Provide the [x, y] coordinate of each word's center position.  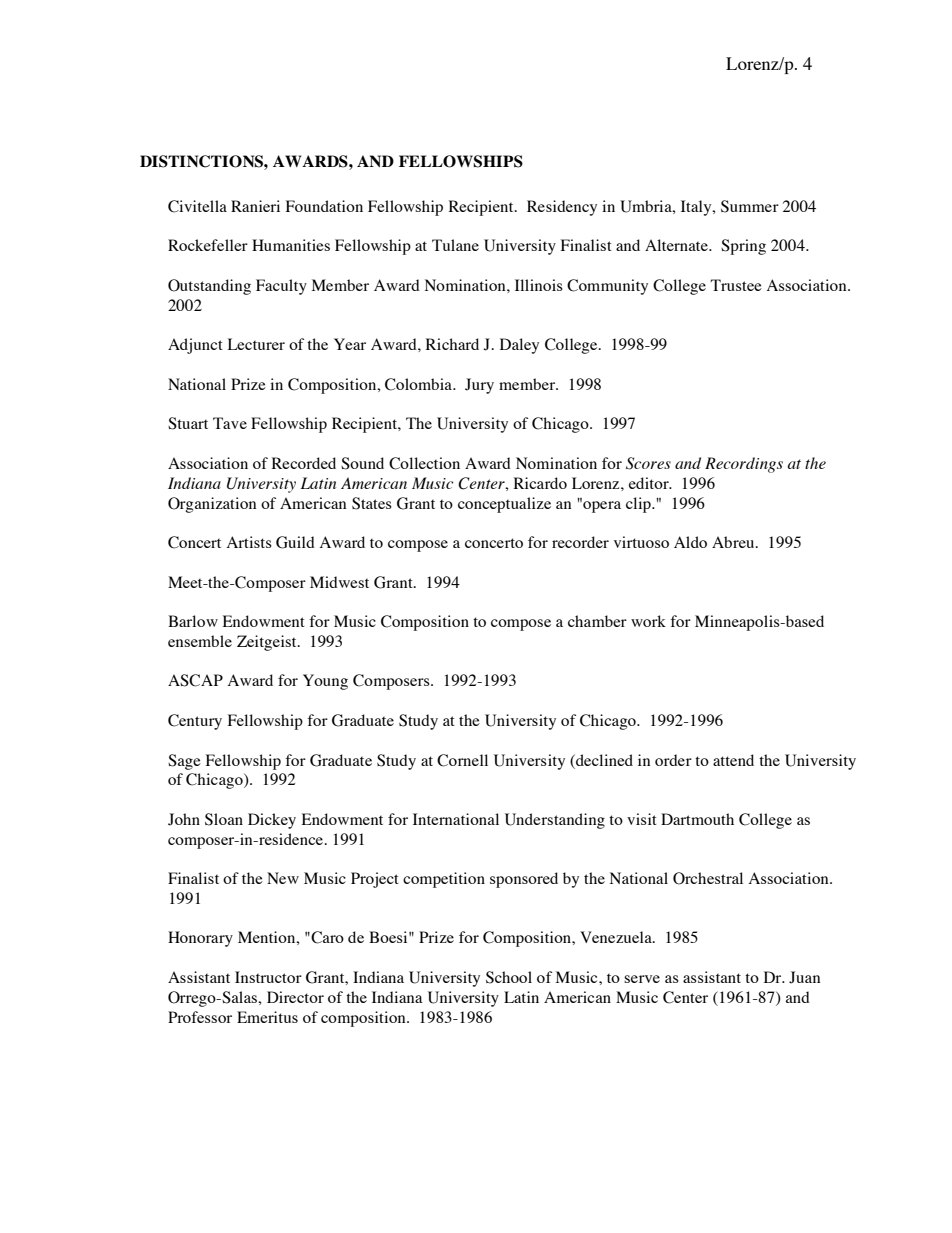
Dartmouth [697, 819]
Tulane [455, 245]
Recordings [744, 465]
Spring [743, 247]
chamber [597, 621]
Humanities [291, 245]
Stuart [188, 423]
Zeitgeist [268, 643]
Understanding [555, 821]
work [648, 621]
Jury [479, 386]
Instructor [268, 977]
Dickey [272, 821]
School [509, 977]
